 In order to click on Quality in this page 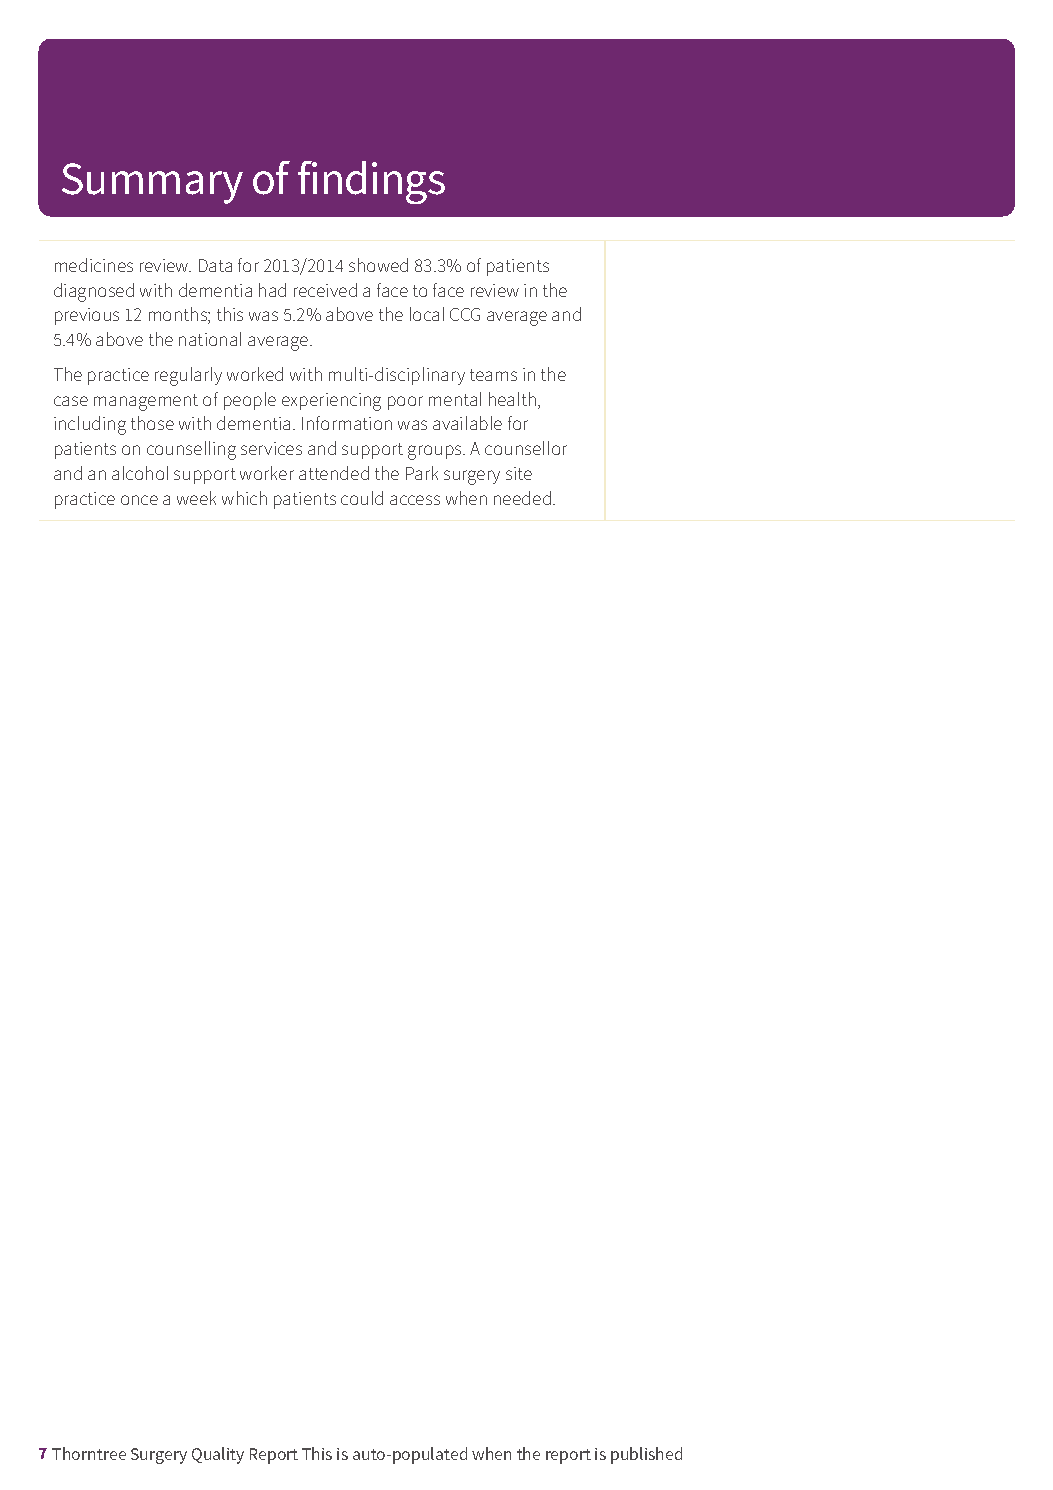, I will do `click(218, 1455)`.
